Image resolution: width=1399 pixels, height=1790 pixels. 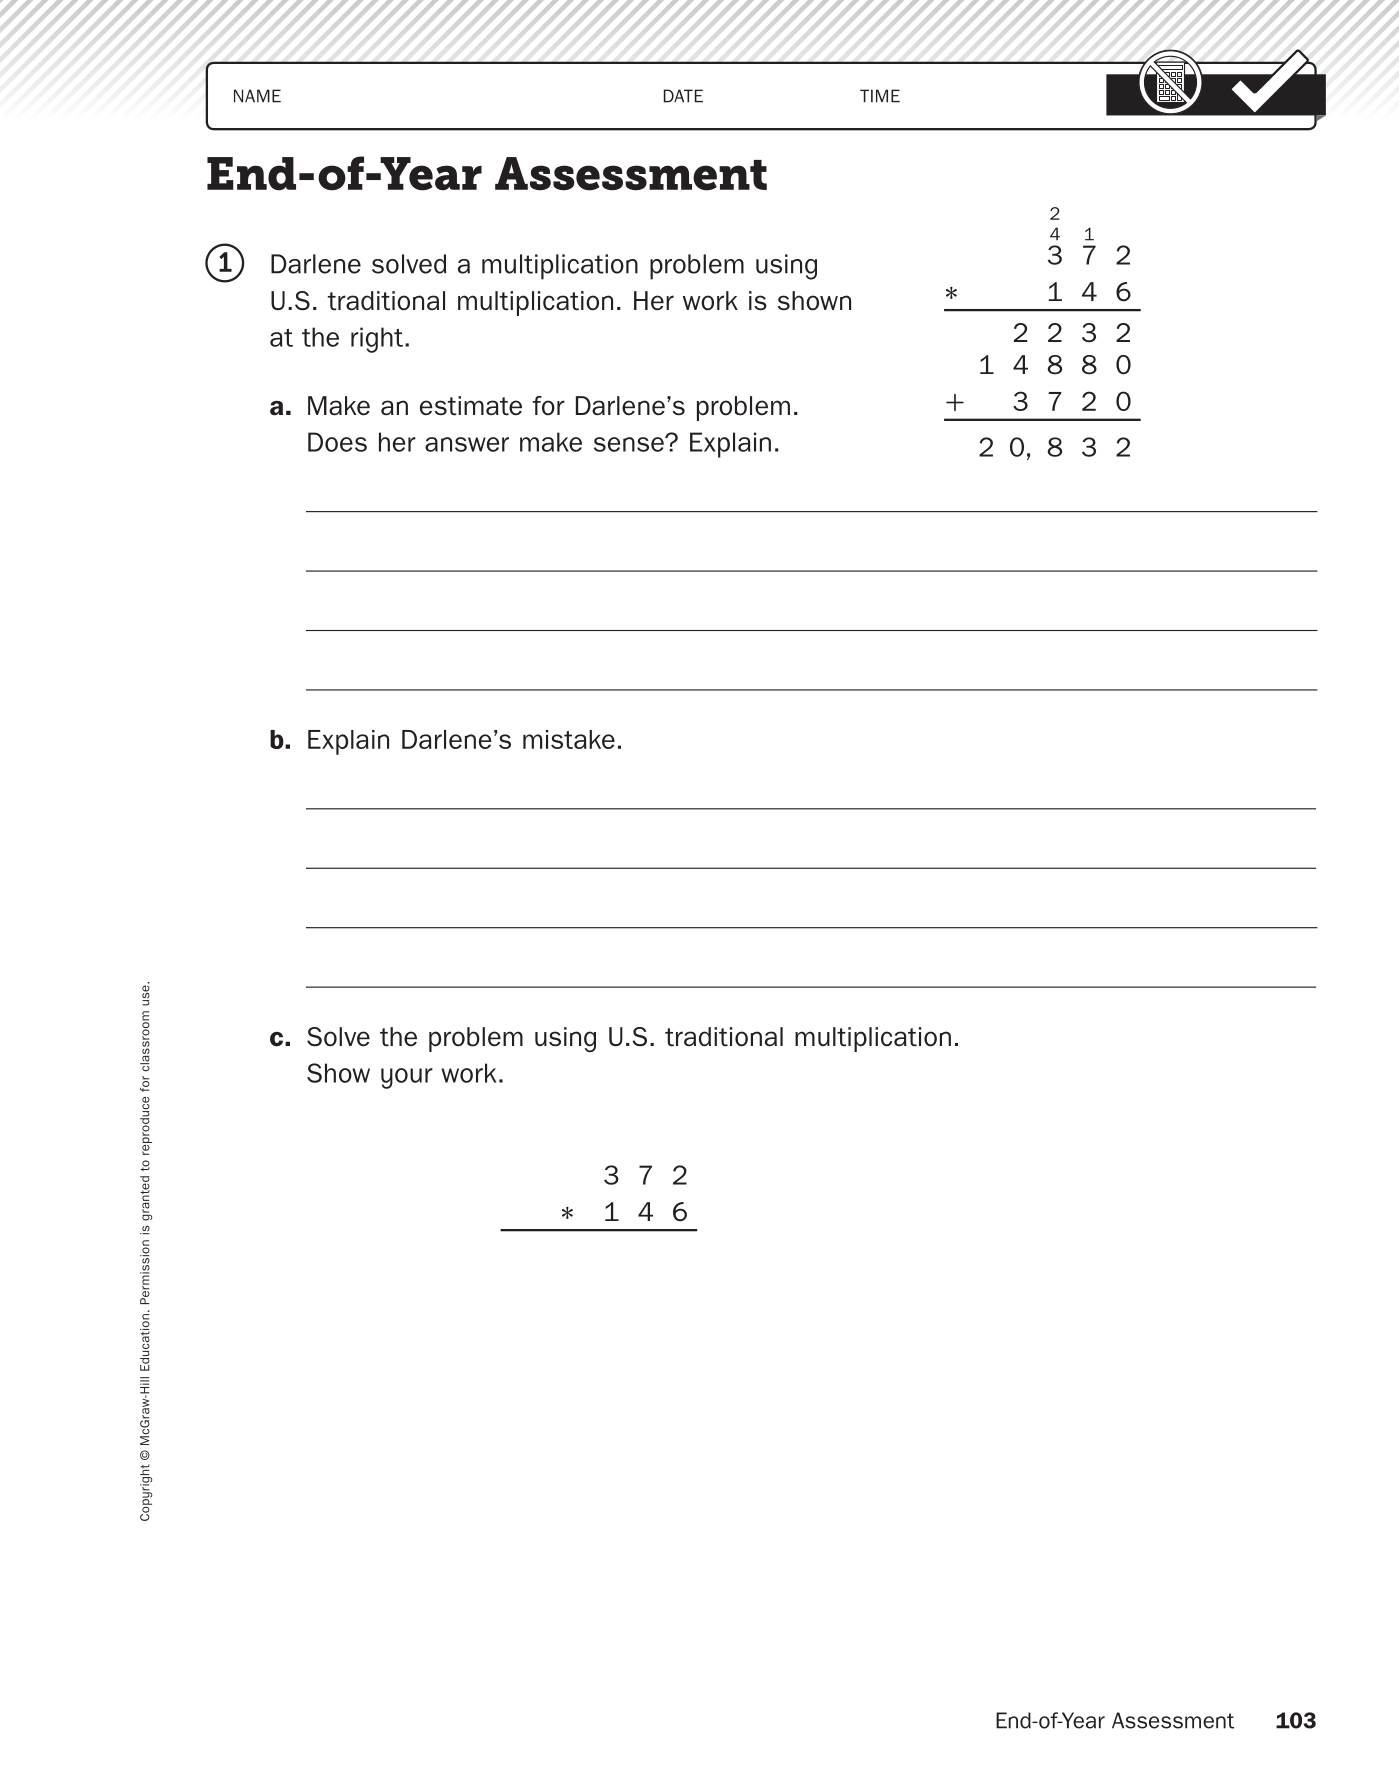 I want to click on NAME, so click(x=257, y=96).
